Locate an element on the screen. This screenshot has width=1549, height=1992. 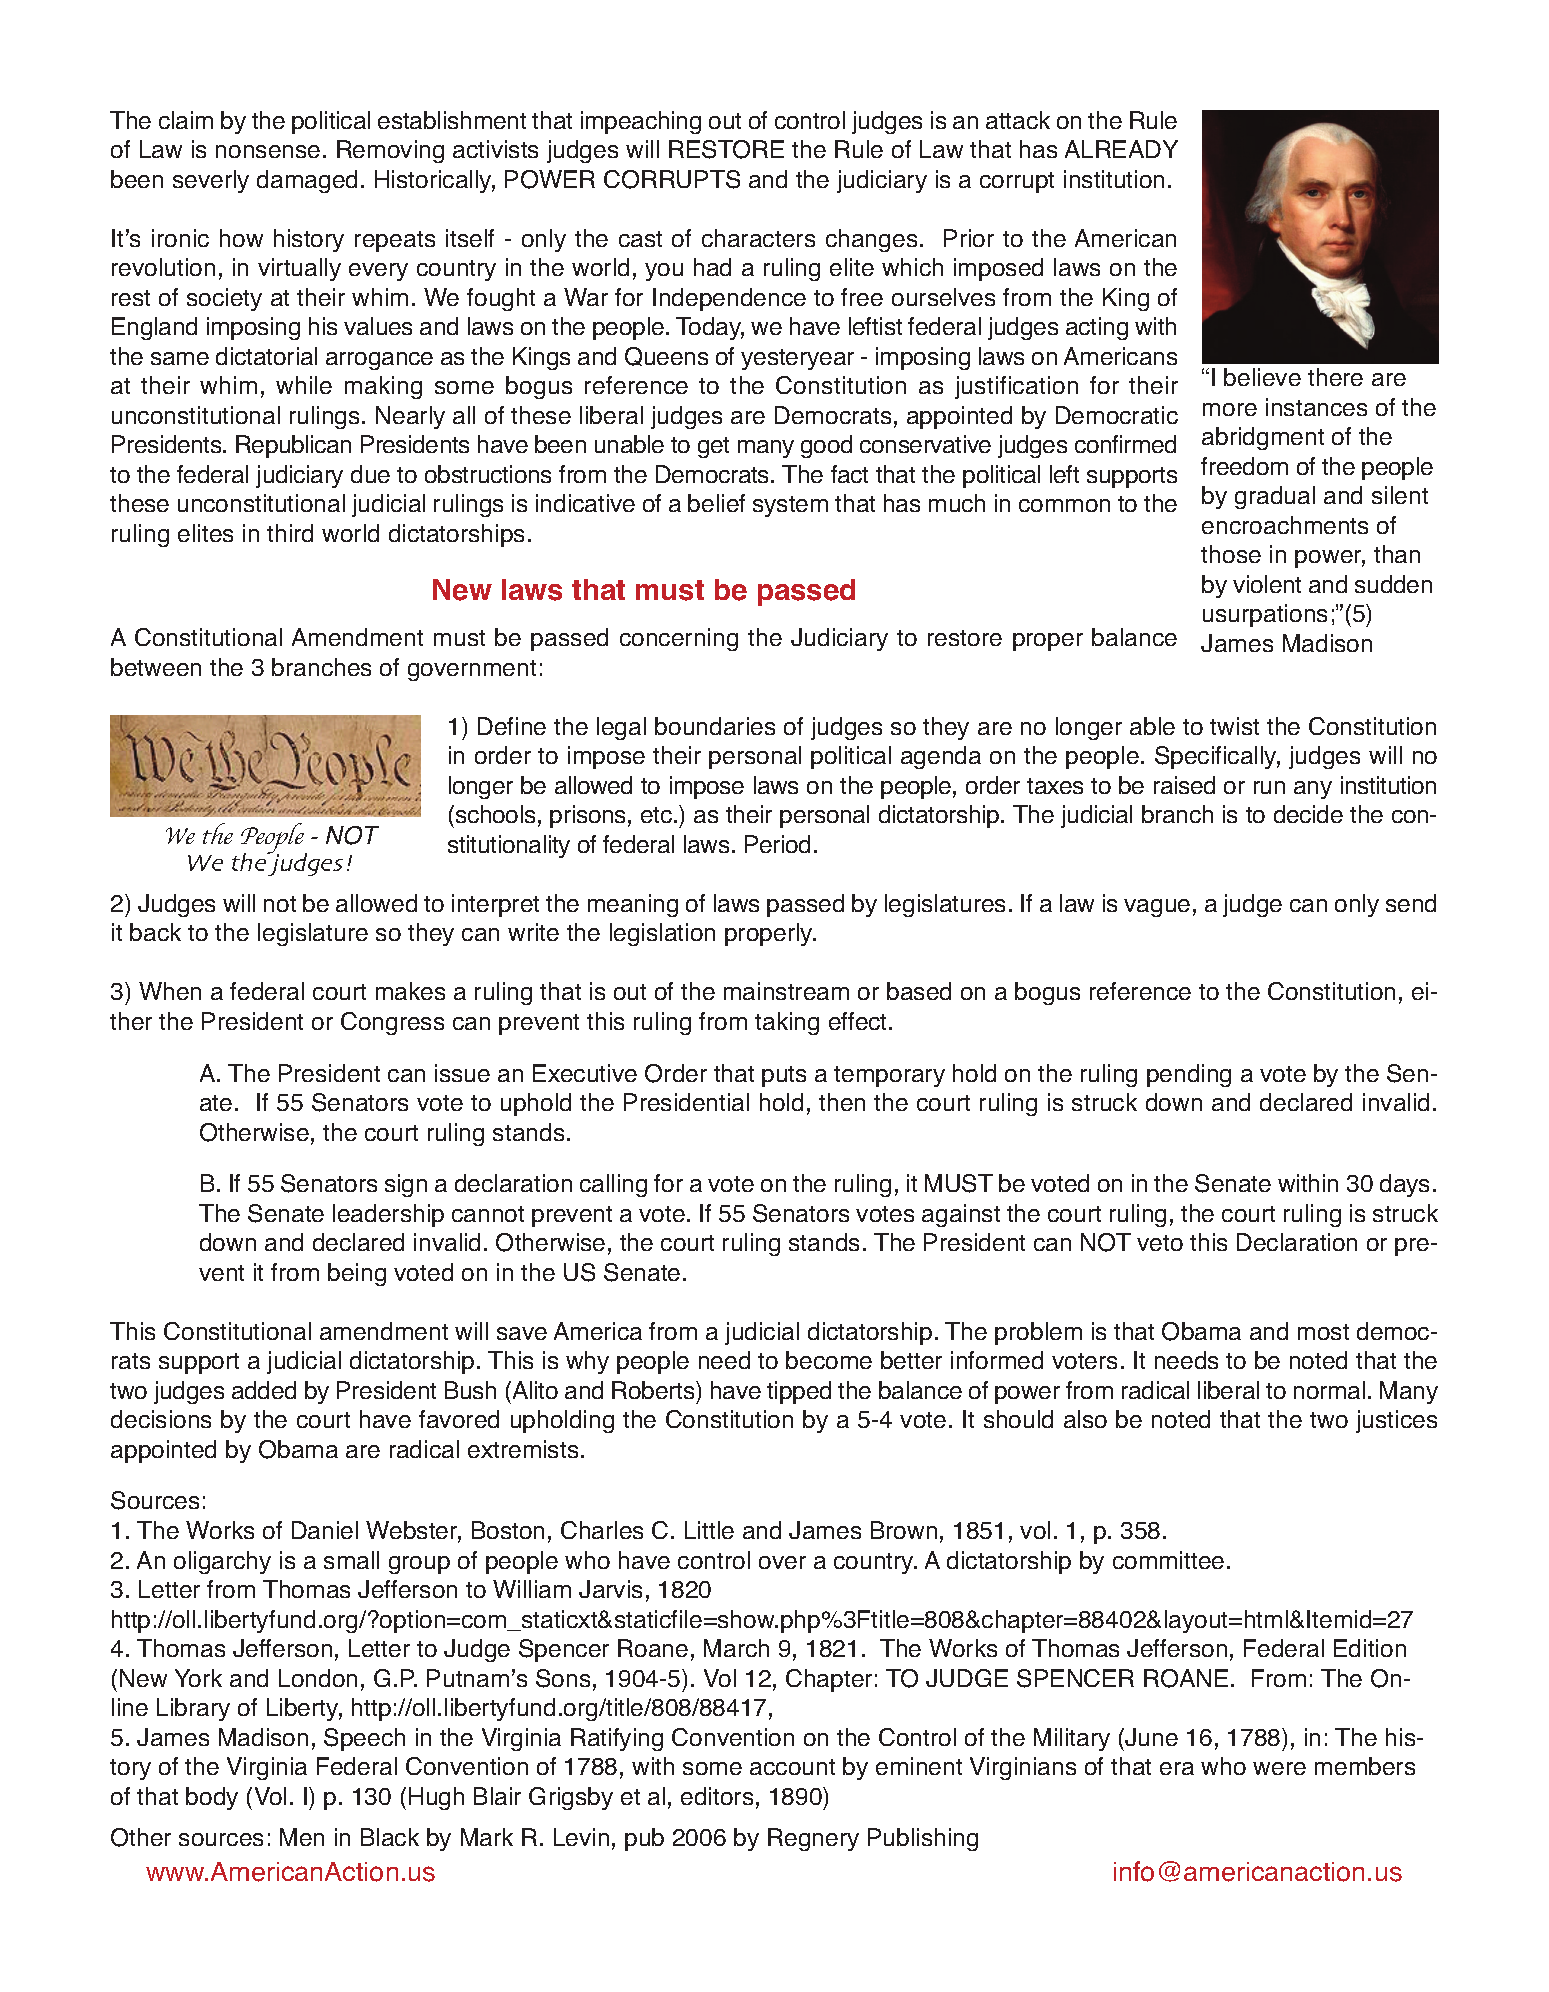
Speech is located at coordinates (364, 1739).
